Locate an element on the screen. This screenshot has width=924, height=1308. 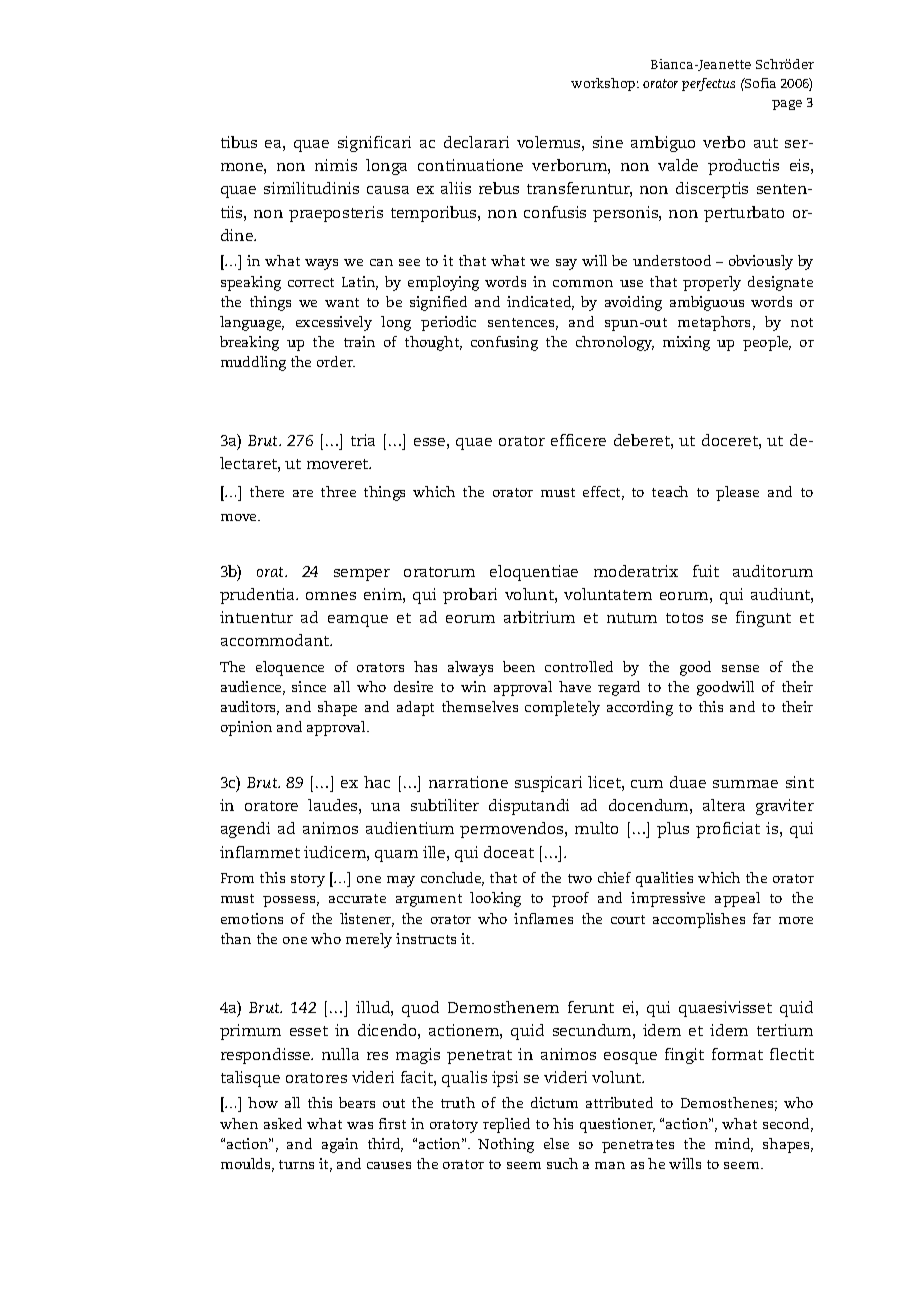
sense is located at coordinates (740, 668).
